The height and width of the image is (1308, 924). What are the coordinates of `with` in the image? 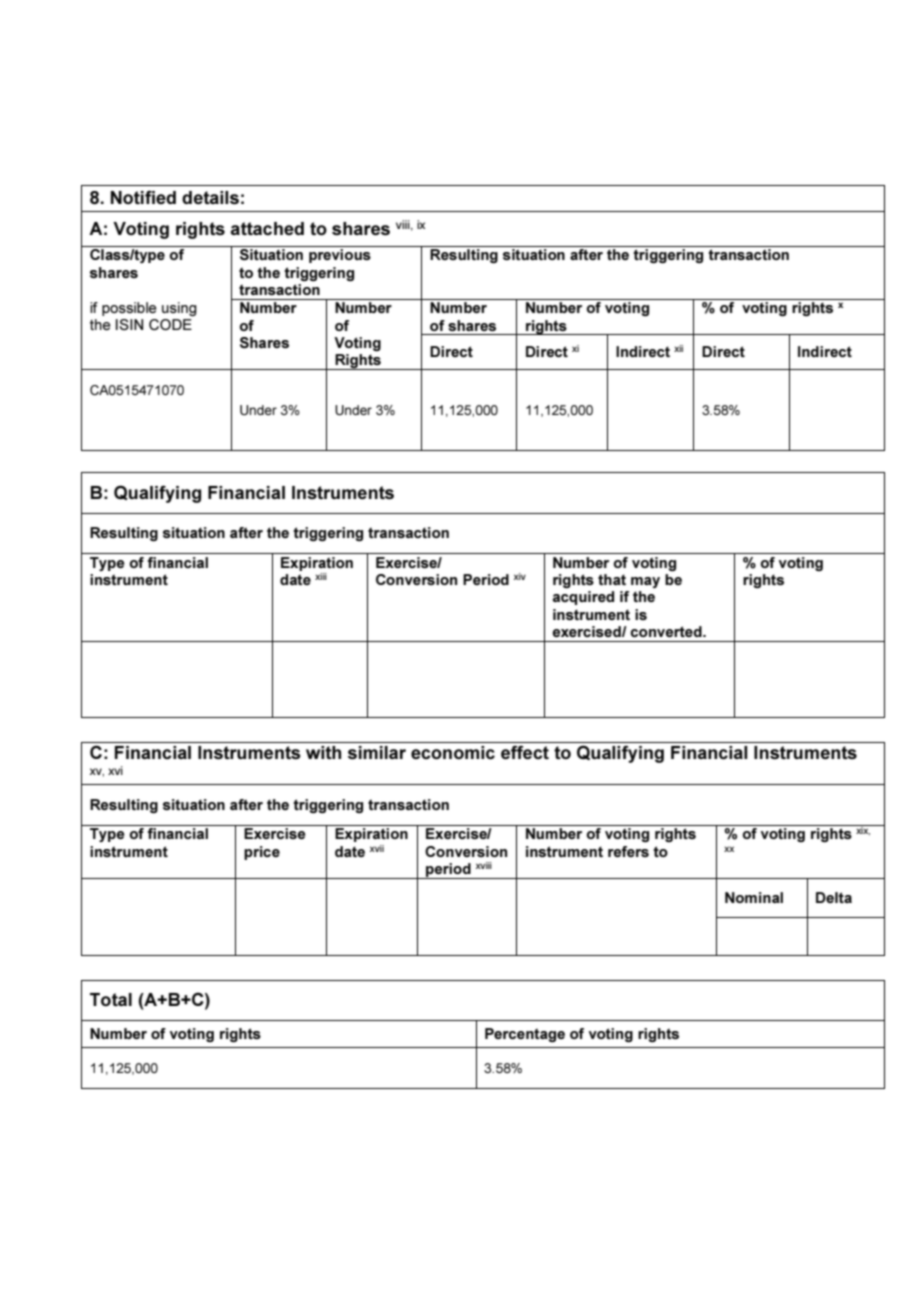 It's located at (323, 752).
